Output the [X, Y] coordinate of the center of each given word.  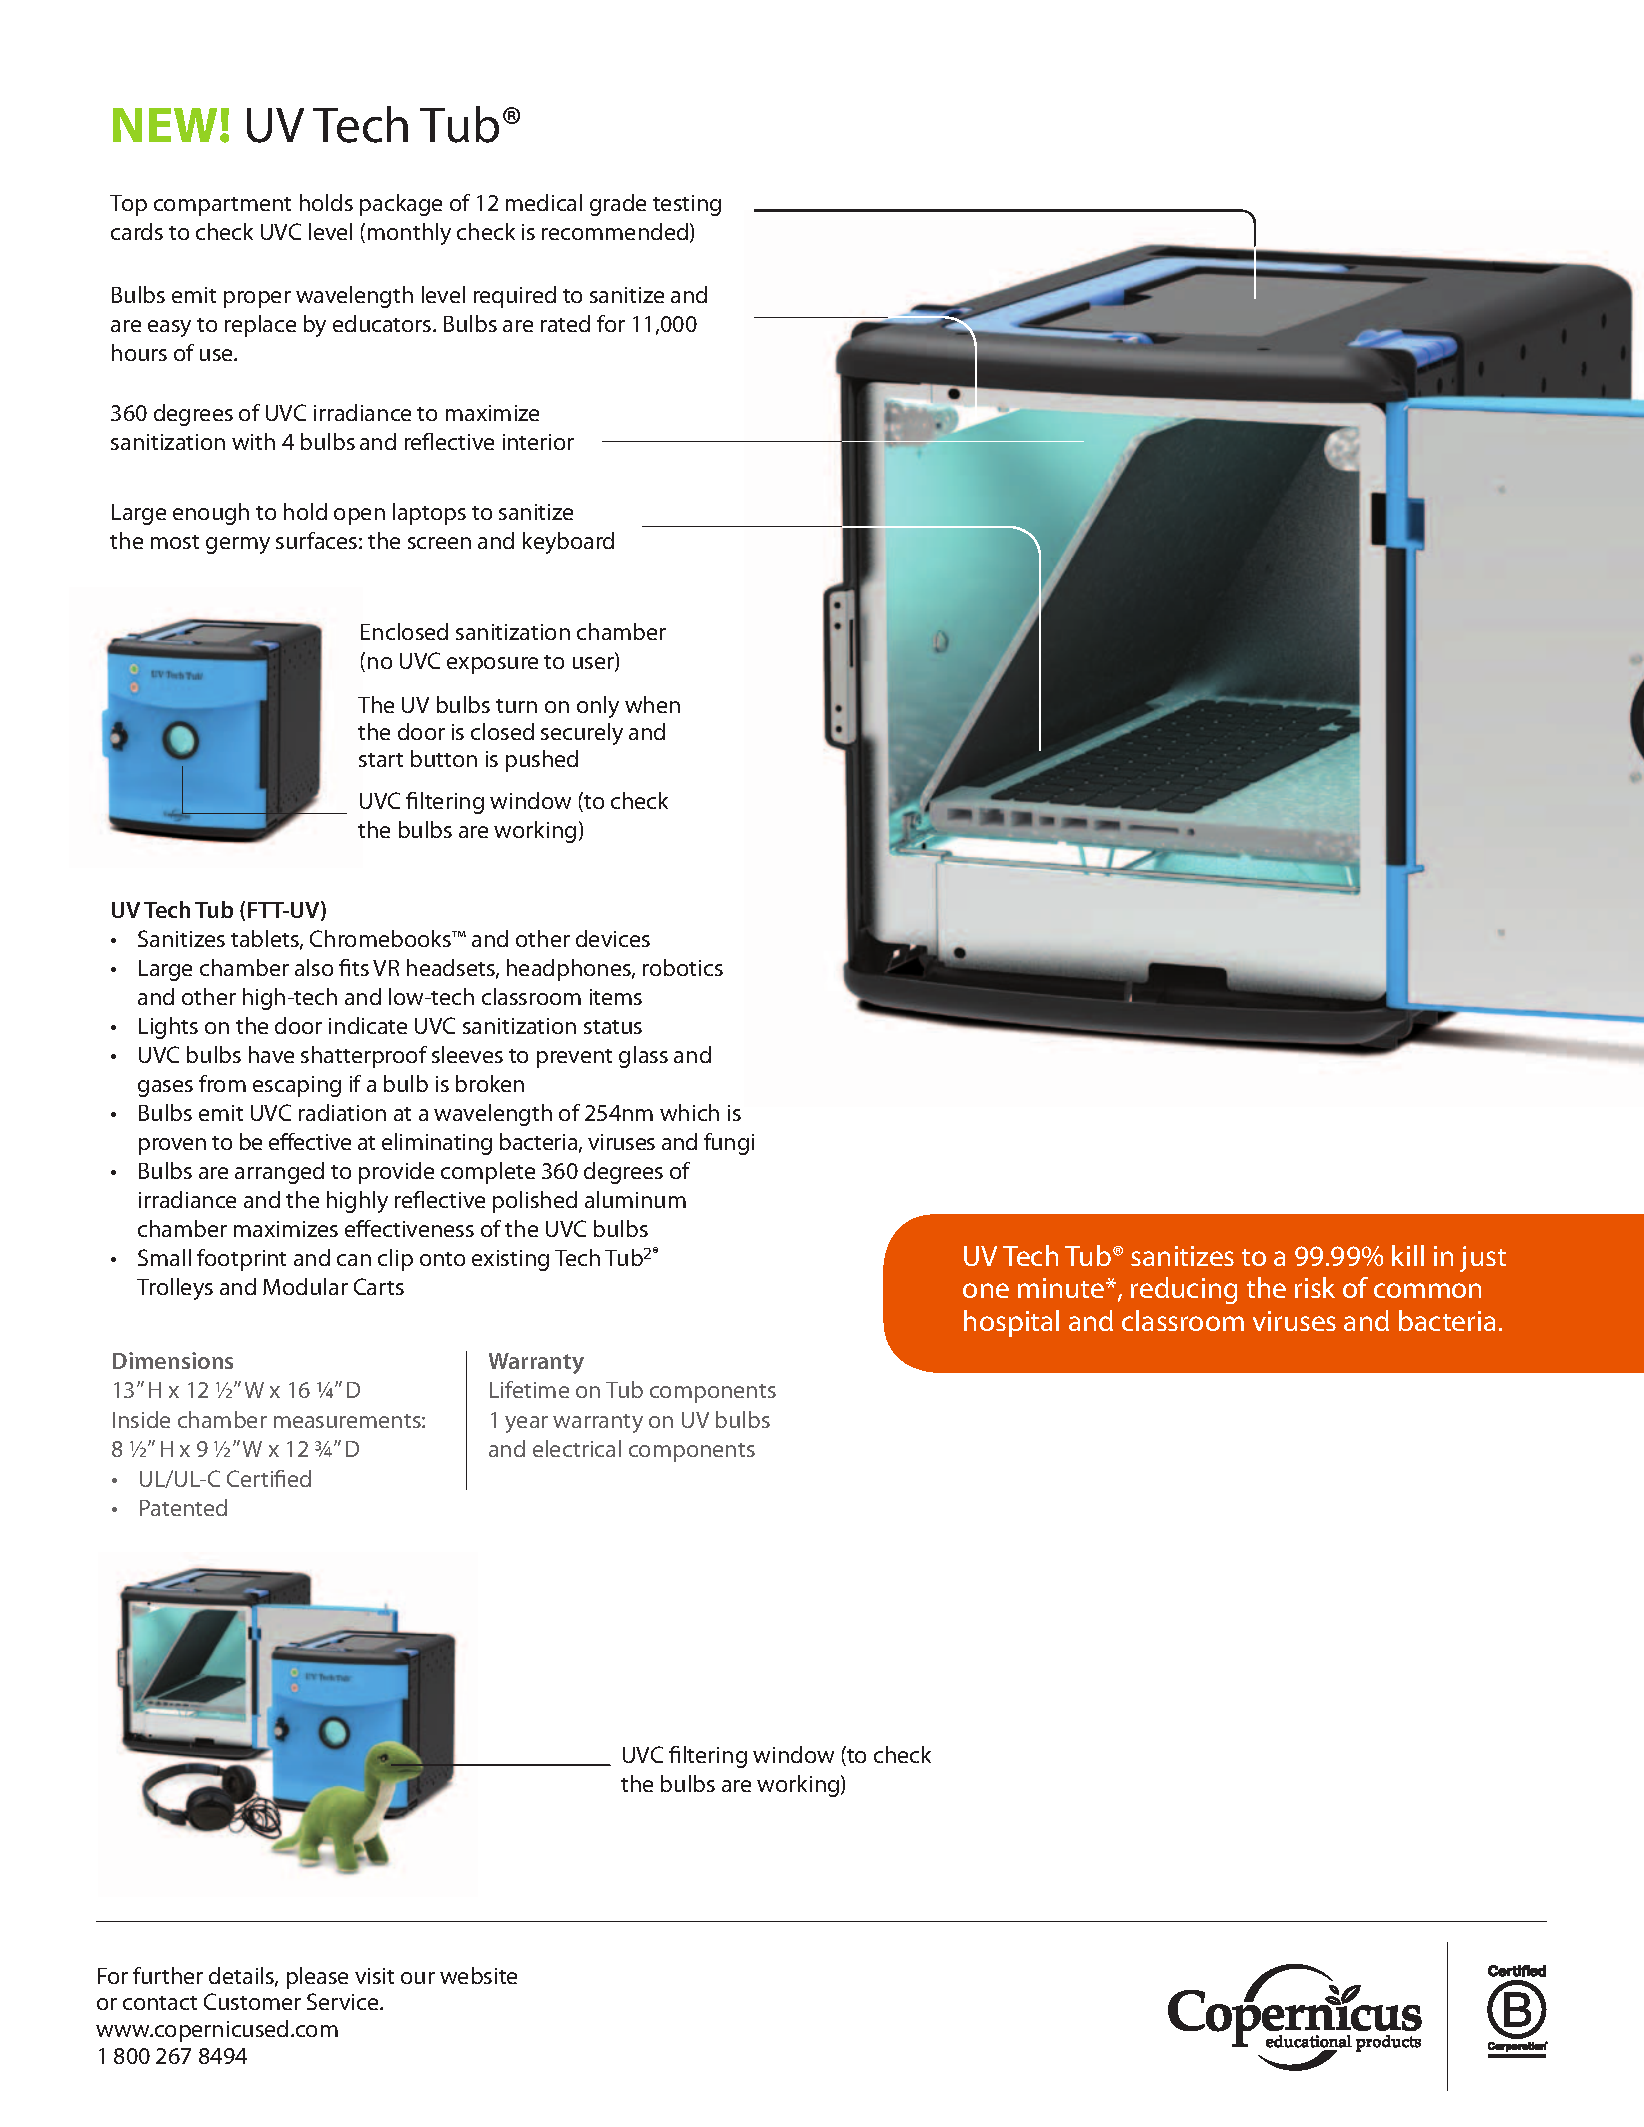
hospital [1011, 1323]
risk [1315, 1287]
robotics [683, 967]
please [317, 1978]
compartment [222, 206]
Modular [305, 1286]
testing [687, 205]
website [478, 1975]
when [652, 704]
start [381, 760]
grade [618, 205]
